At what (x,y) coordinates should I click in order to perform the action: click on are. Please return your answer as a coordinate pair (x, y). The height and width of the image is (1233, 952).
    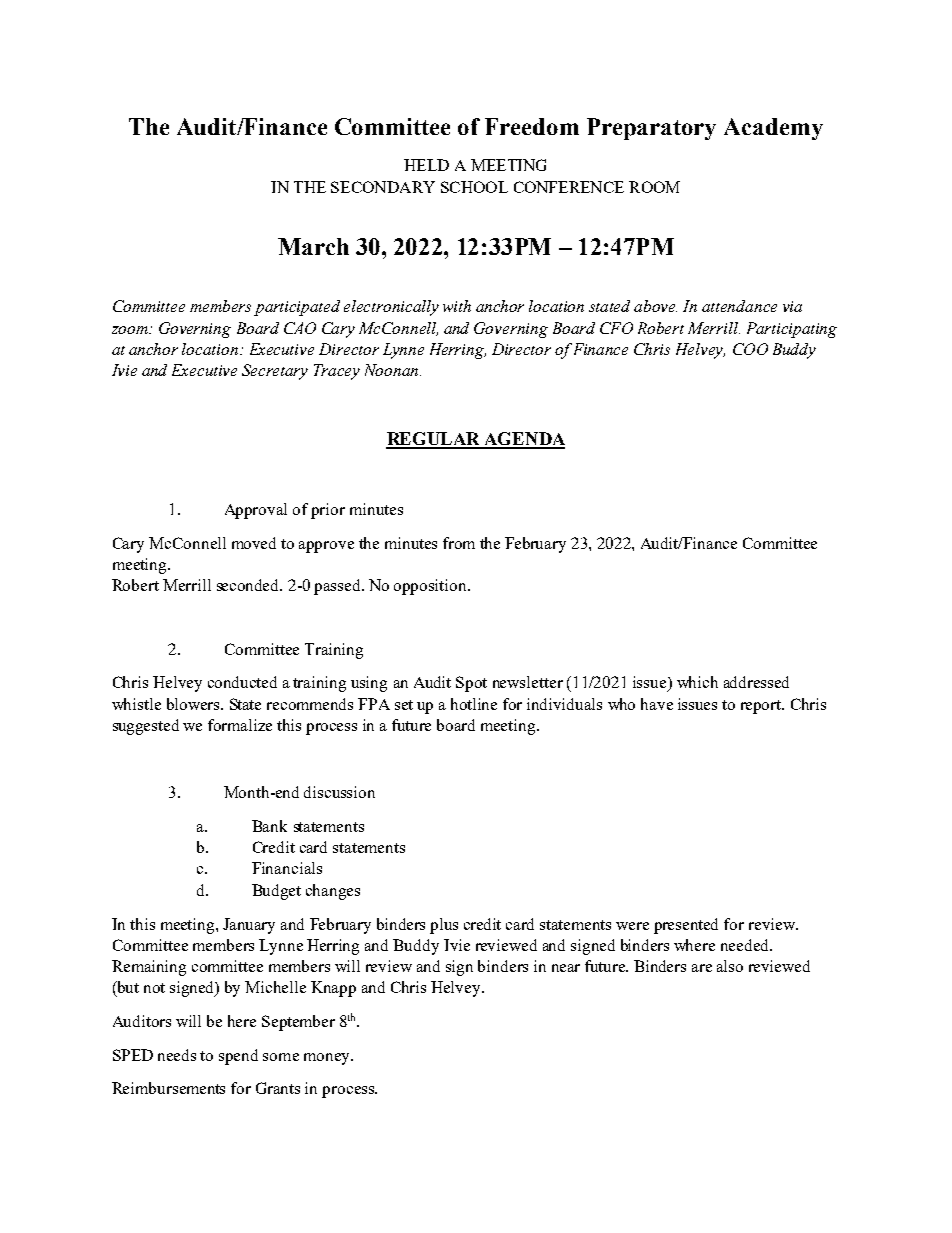
    Looking at the image, I should click on (702, 968).
